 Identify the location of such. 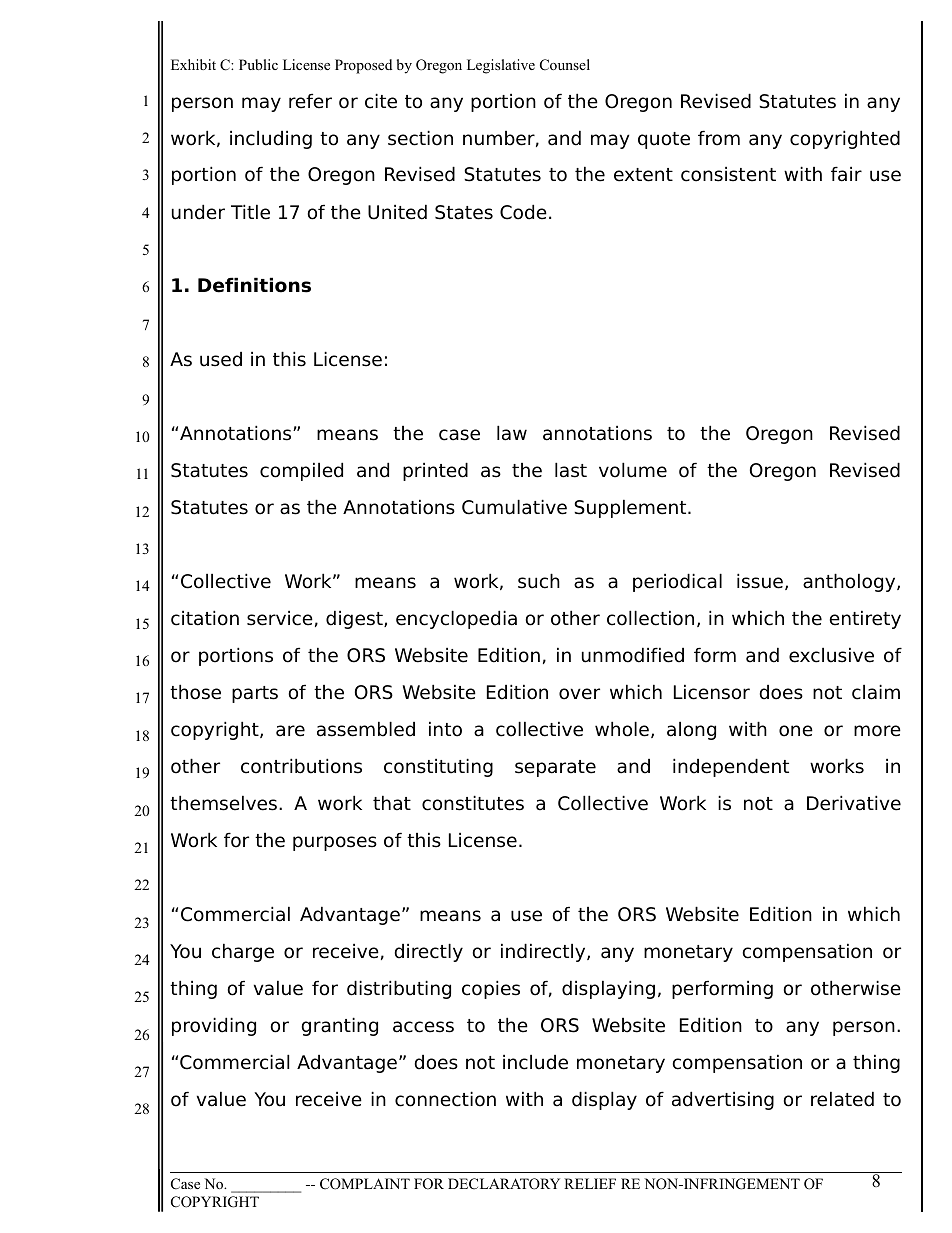
(539, 581).
